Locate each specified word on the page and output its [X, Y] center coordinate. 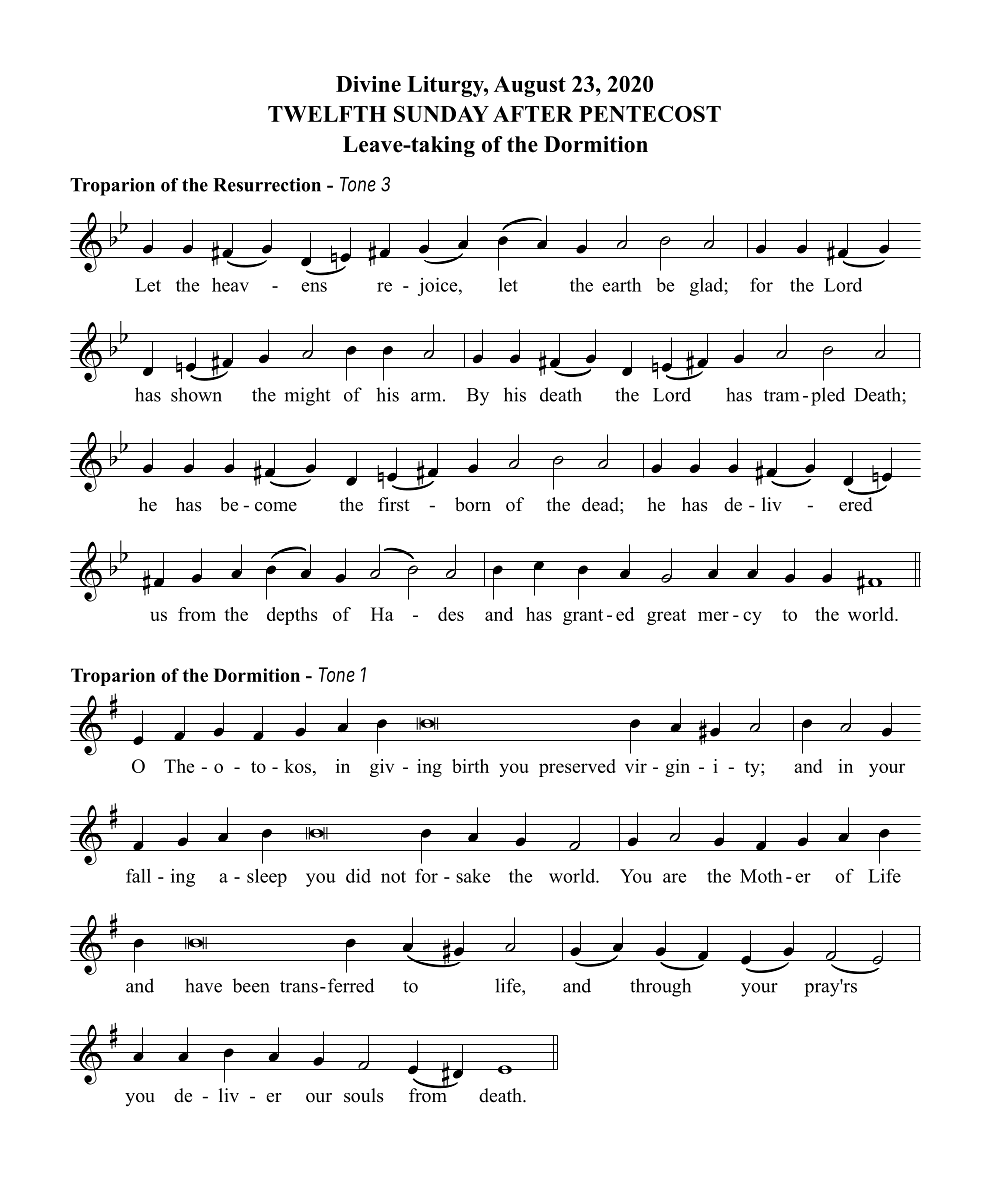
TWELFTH [327, 114]
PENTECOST [650, 113]
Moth [761, 875]
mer [713, 616]
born [473, 504]
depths [292, 616]
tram [781, 395]
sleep [267, 877]
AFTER [533, 114]
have [203, 985]
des [451, 614]
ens [314, 287]
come [276, 507]
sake [473, 876]
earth [622, 284]
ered [856, 504]
